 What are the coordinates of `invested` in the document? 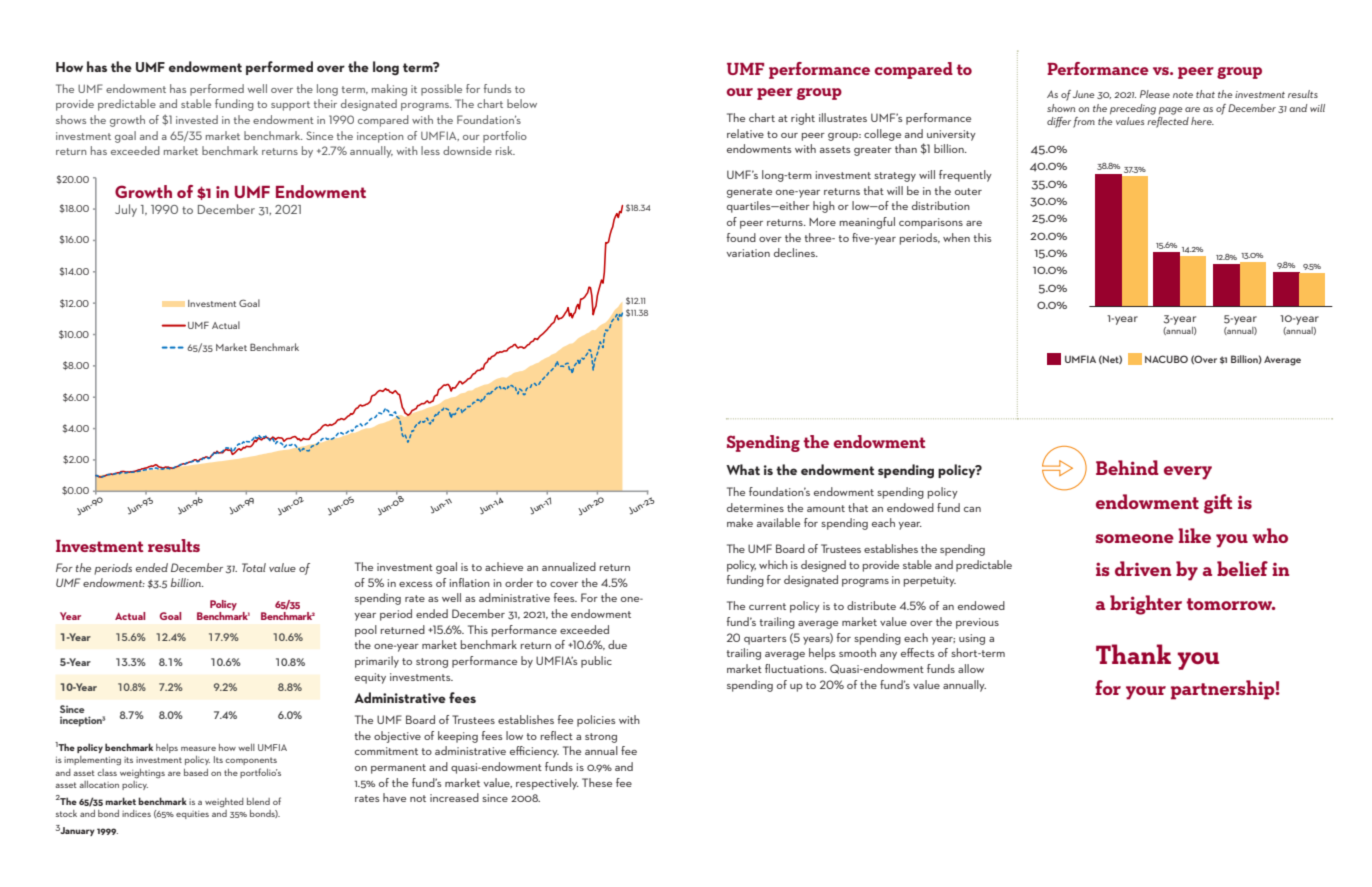 It's located at (197, 119).
